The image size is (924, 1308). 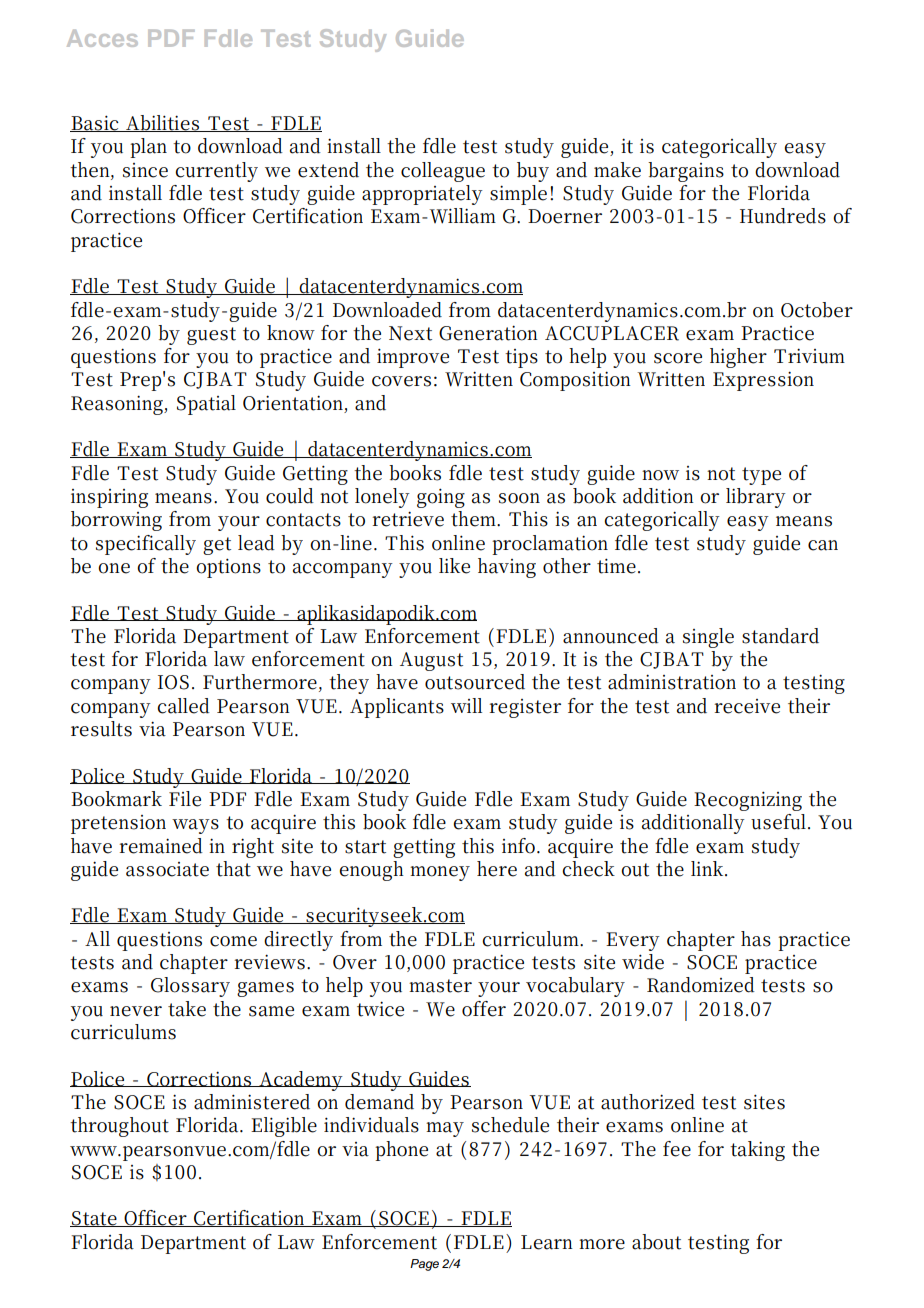 I want to click on Abilities, so click(x=162, y=123).
